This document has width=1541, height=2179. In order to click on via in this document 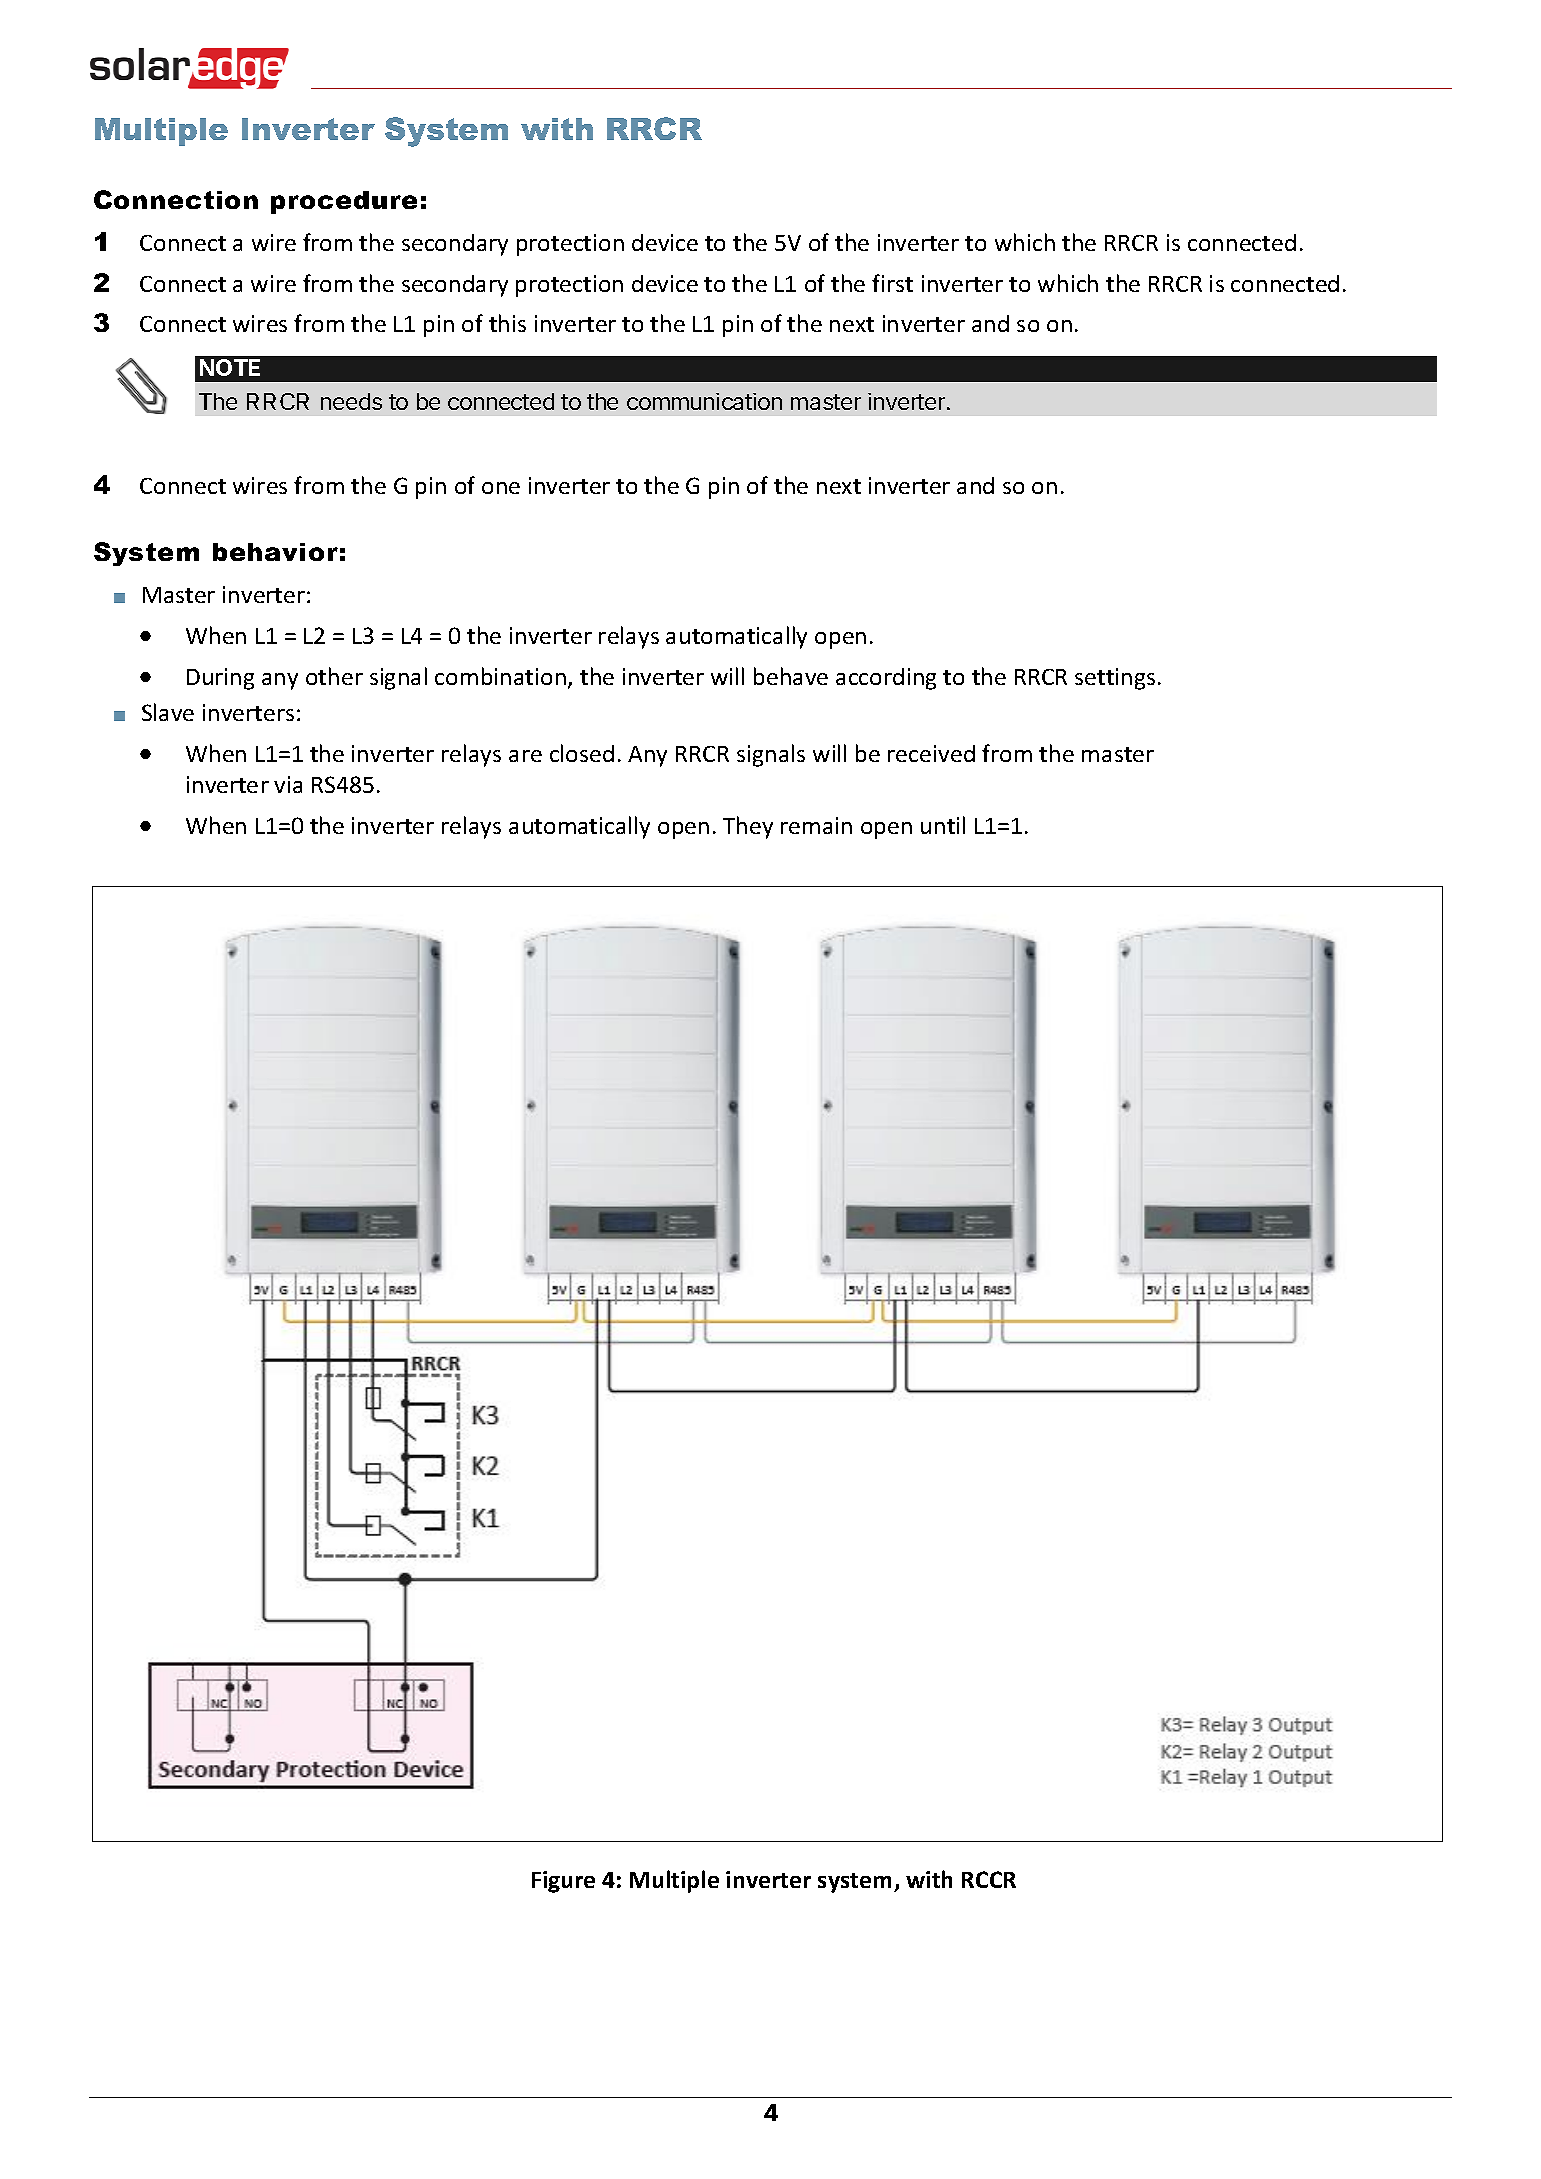, I will do `click(288, 784)`.
